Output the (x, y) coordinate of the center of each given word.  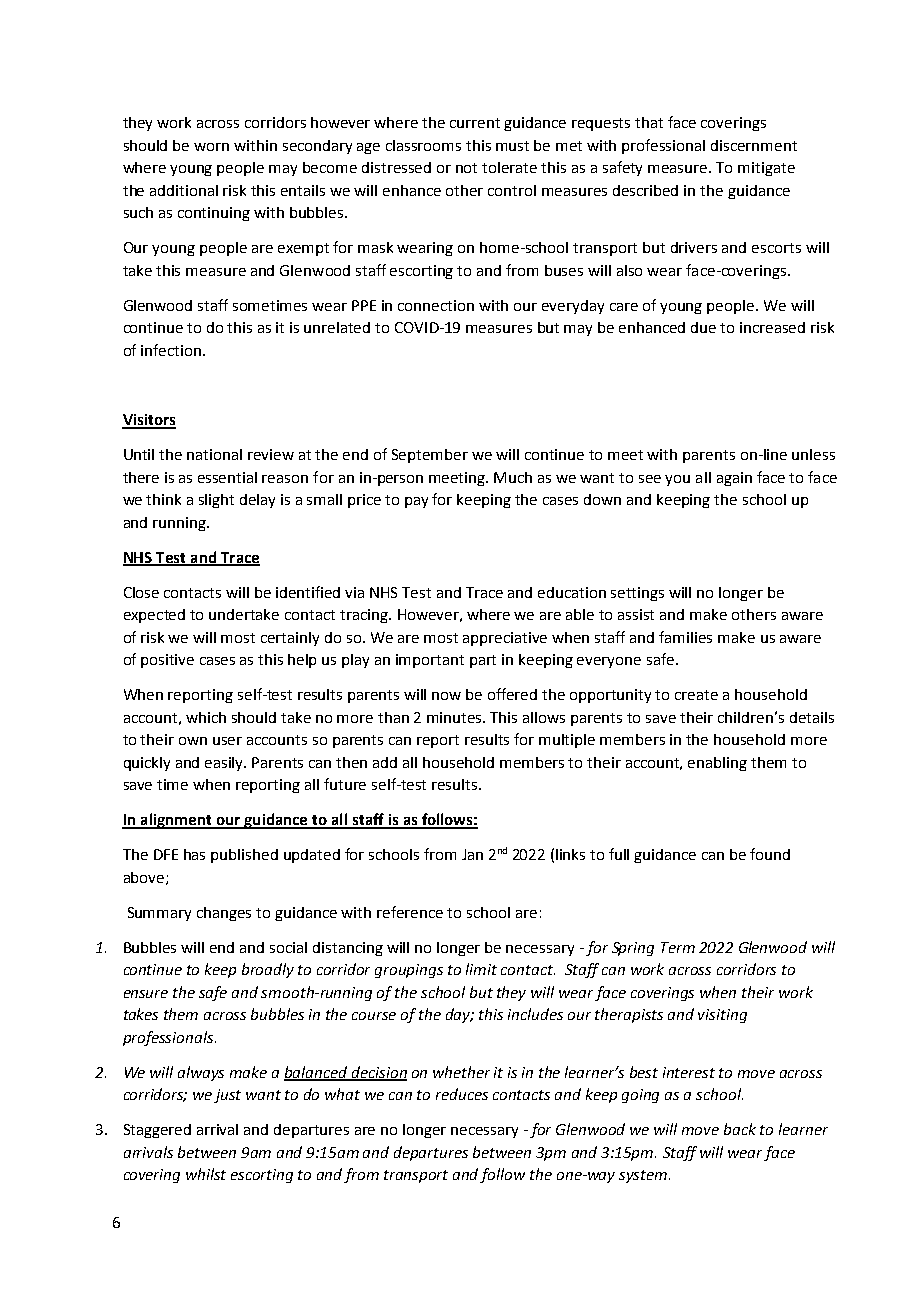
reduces (462, 1094)
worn (211, 147)
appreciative (505, 639)
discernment (754, 145)
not (466, 168)
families (685, 637)
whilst (206, 1174)
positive (167, 661)
